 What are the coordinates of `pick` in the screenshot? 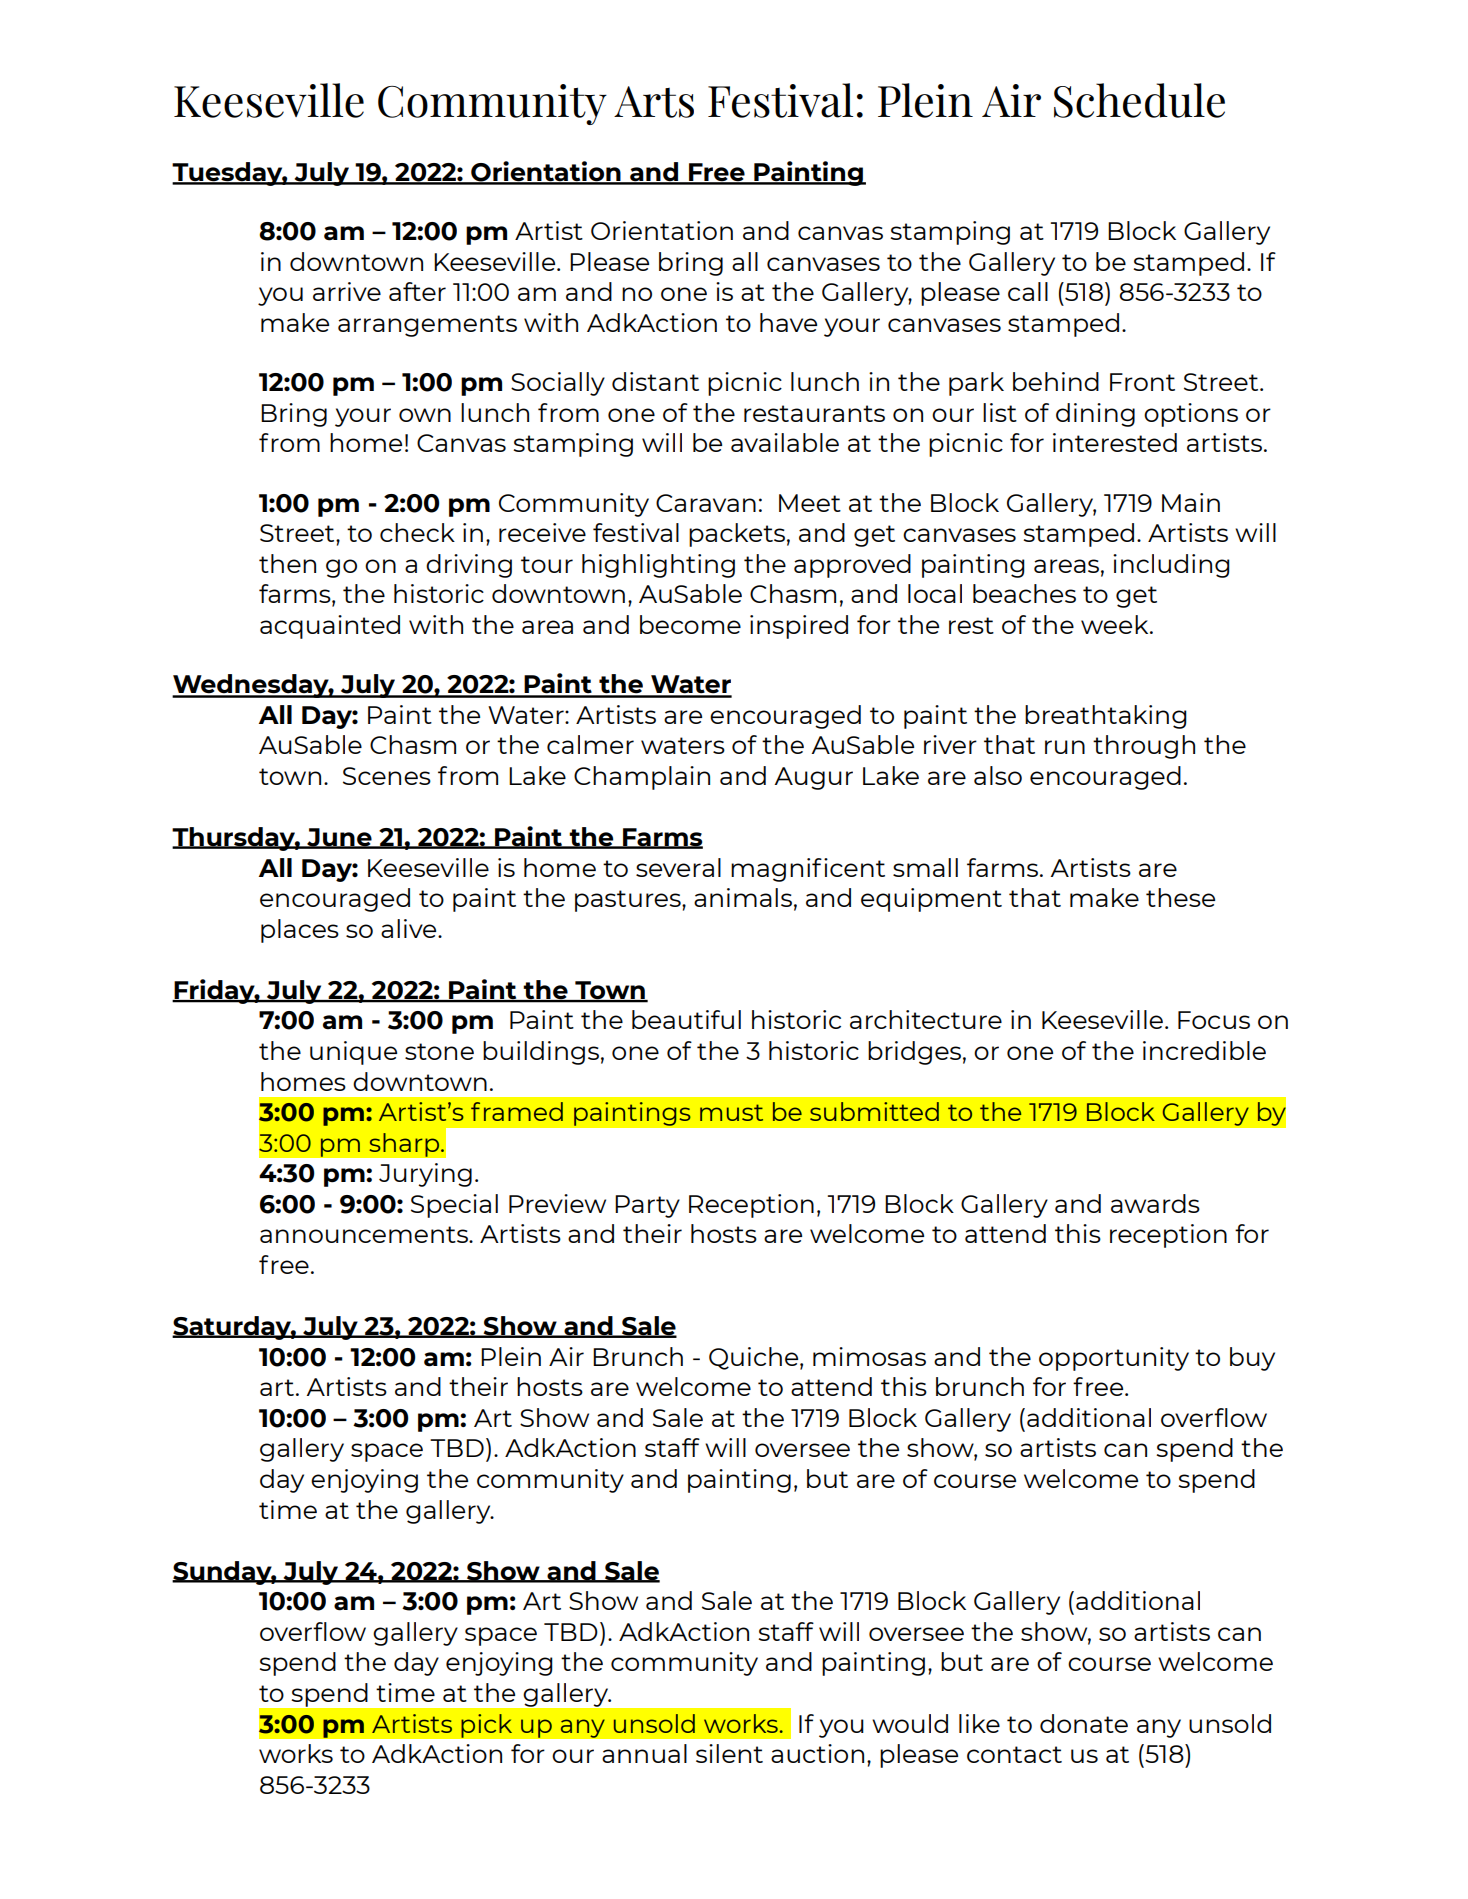 It's located at (487, 1726).
